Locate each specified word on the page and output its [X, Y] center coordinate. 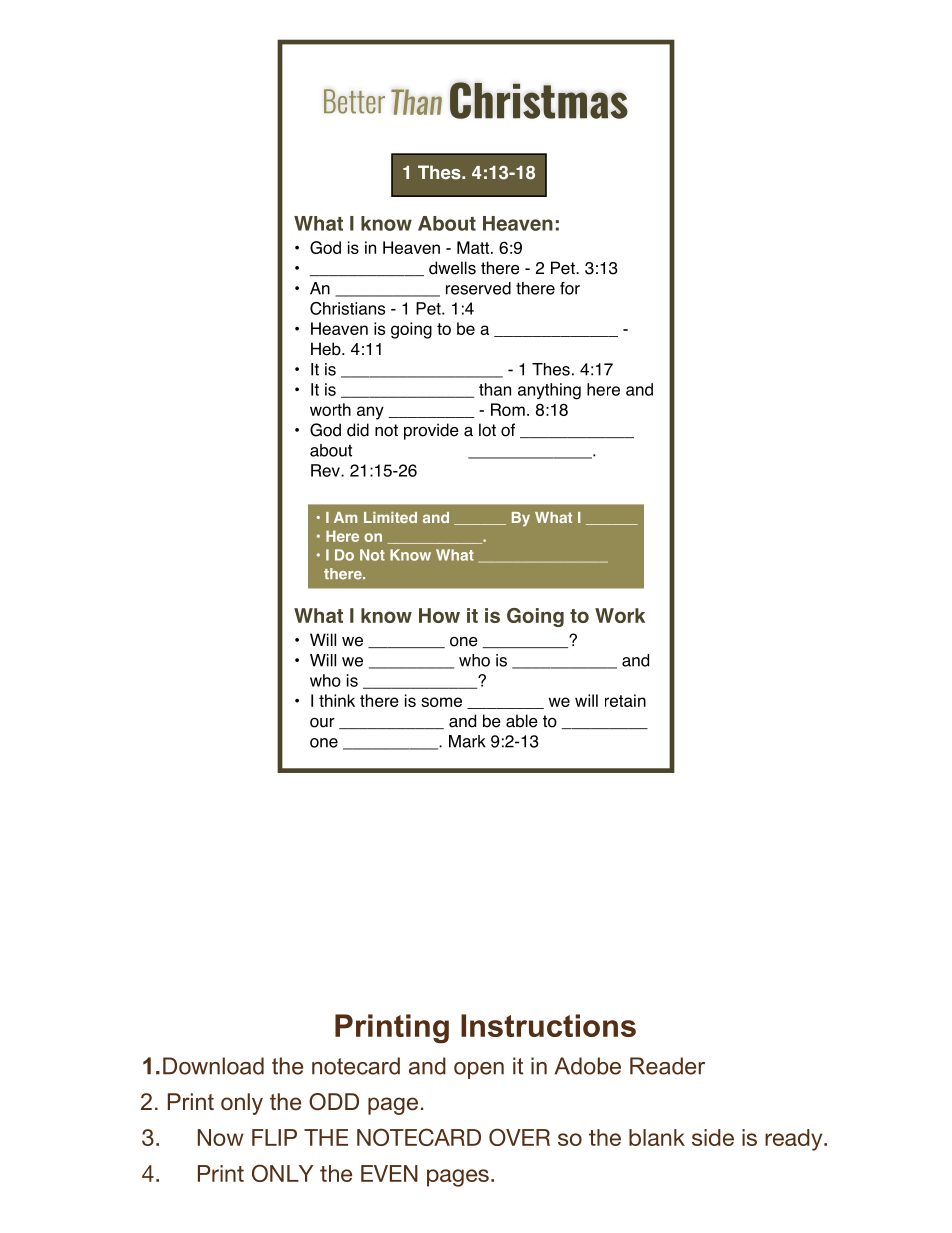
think [337, 700]
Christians [347, 308]
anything [549, 391]
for [570, 288]
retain [625, 700]
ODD [334, 1102]
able [522, 721]
